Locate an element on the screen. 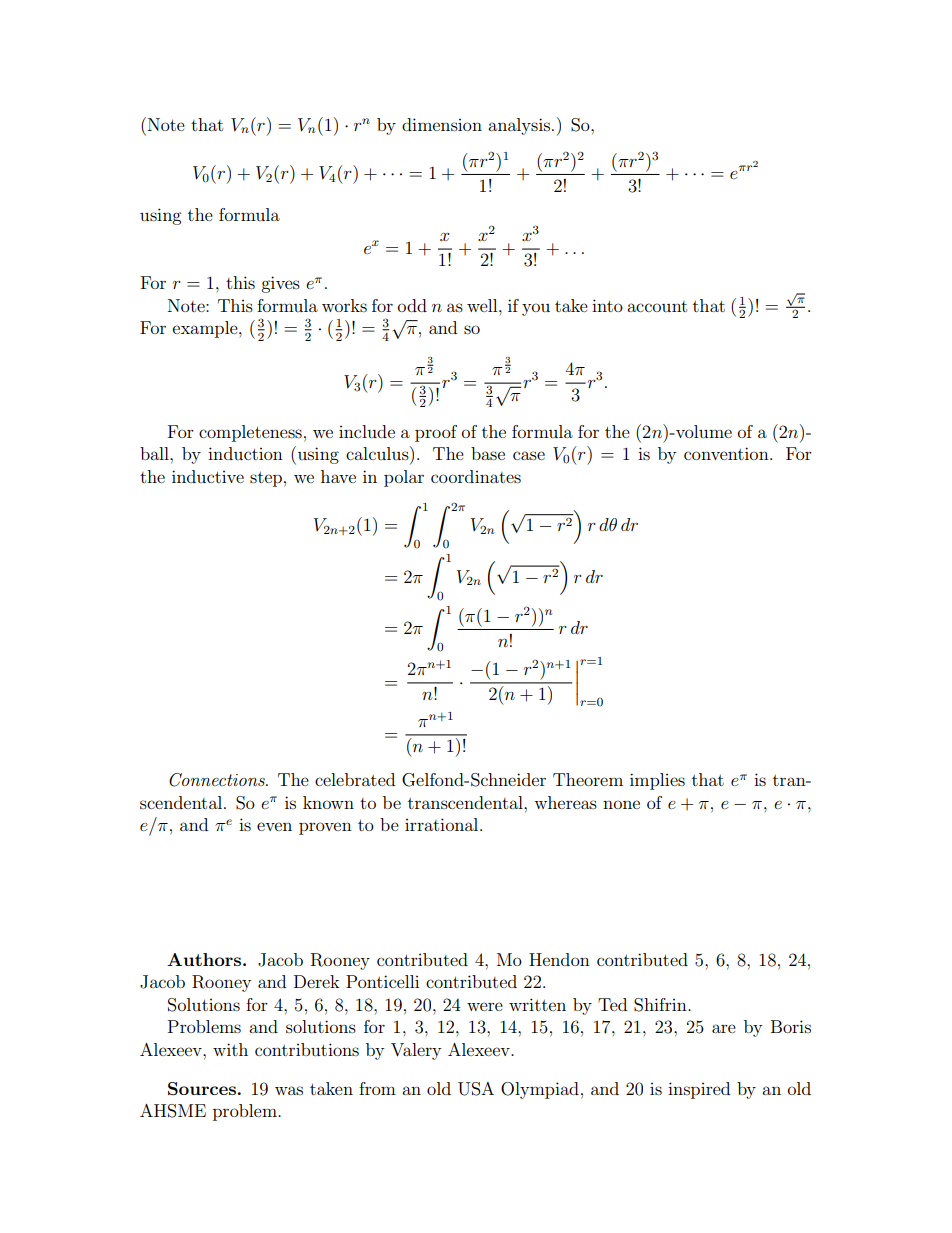 This screenshot has height=1233, width=952. contributions is located at coordinates (307, 1049).
